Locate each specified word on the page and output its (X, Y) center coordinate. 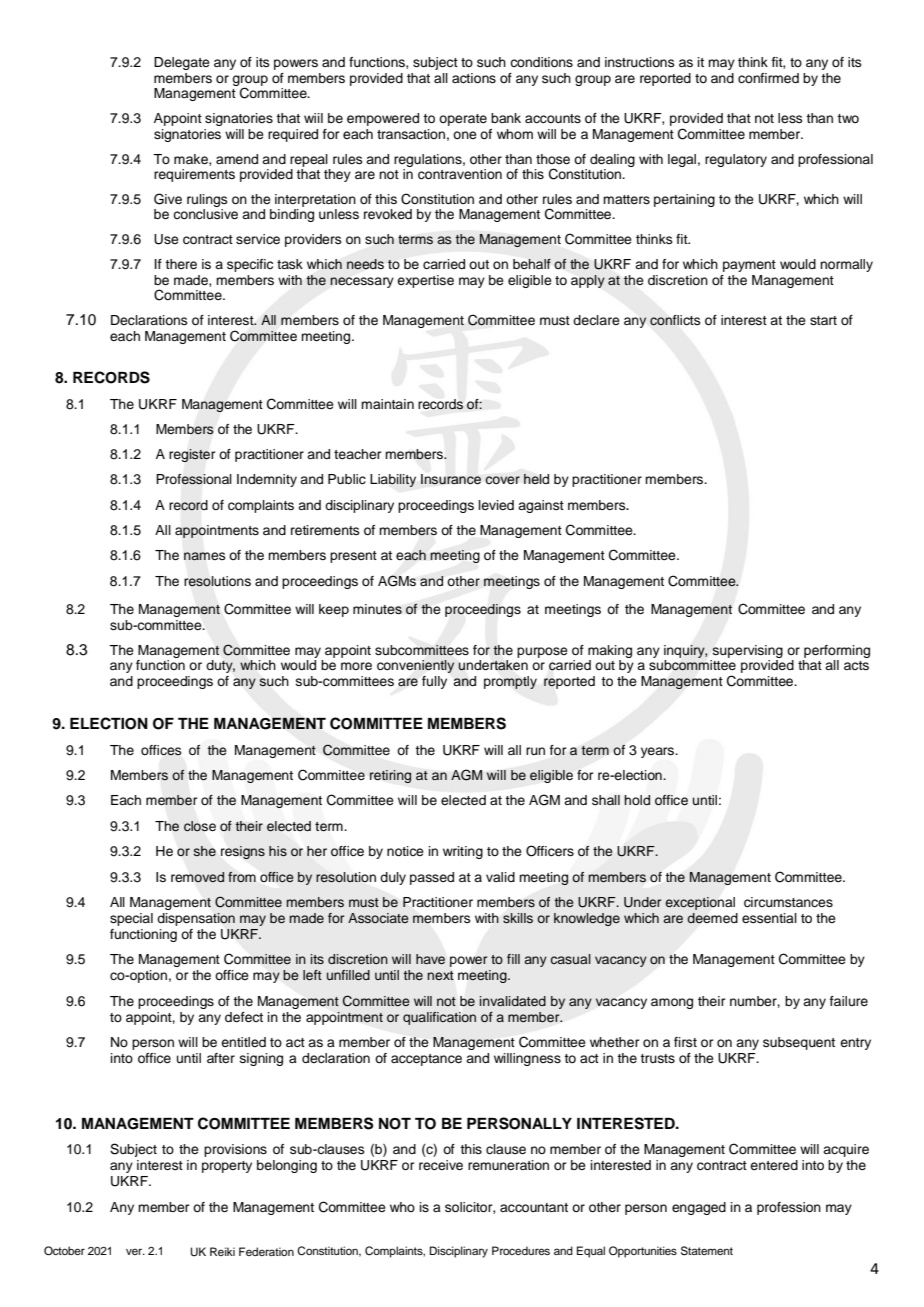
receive (441, 1165)
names (204, 556)
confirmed (768, 78)
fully (434, 682)
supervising (747, 651)
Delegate (182, 63)
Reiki (222, 1251)
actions (474, 78)
